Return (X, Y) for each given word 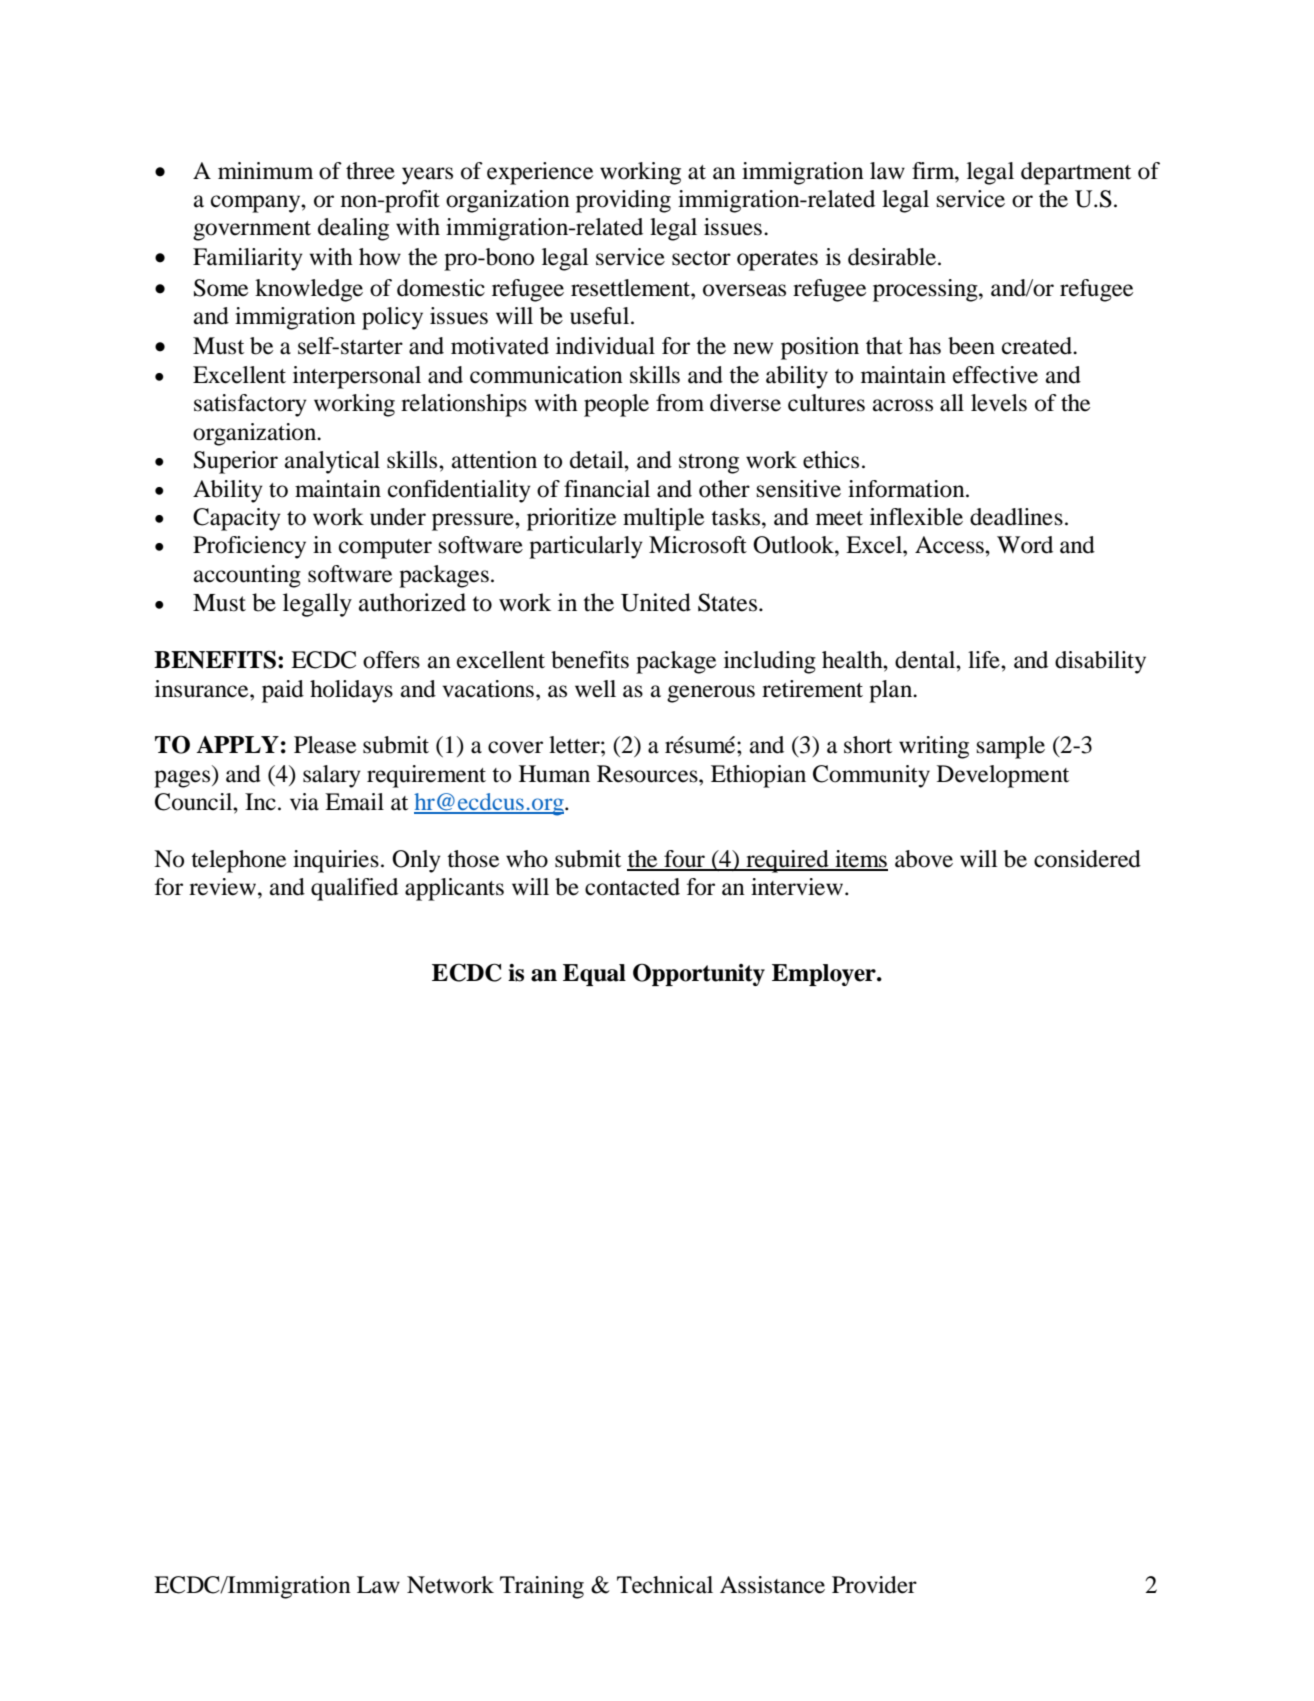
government (252, 231)
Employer (825, 975)
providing (623, 201)
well (595, 689)
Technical (665, 1585)
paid (283, 691)
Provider (874, 1585)
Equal (594, 975)
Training (542, 1587)
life (985, 660)
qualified (354, 889)
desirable (892, 257)
